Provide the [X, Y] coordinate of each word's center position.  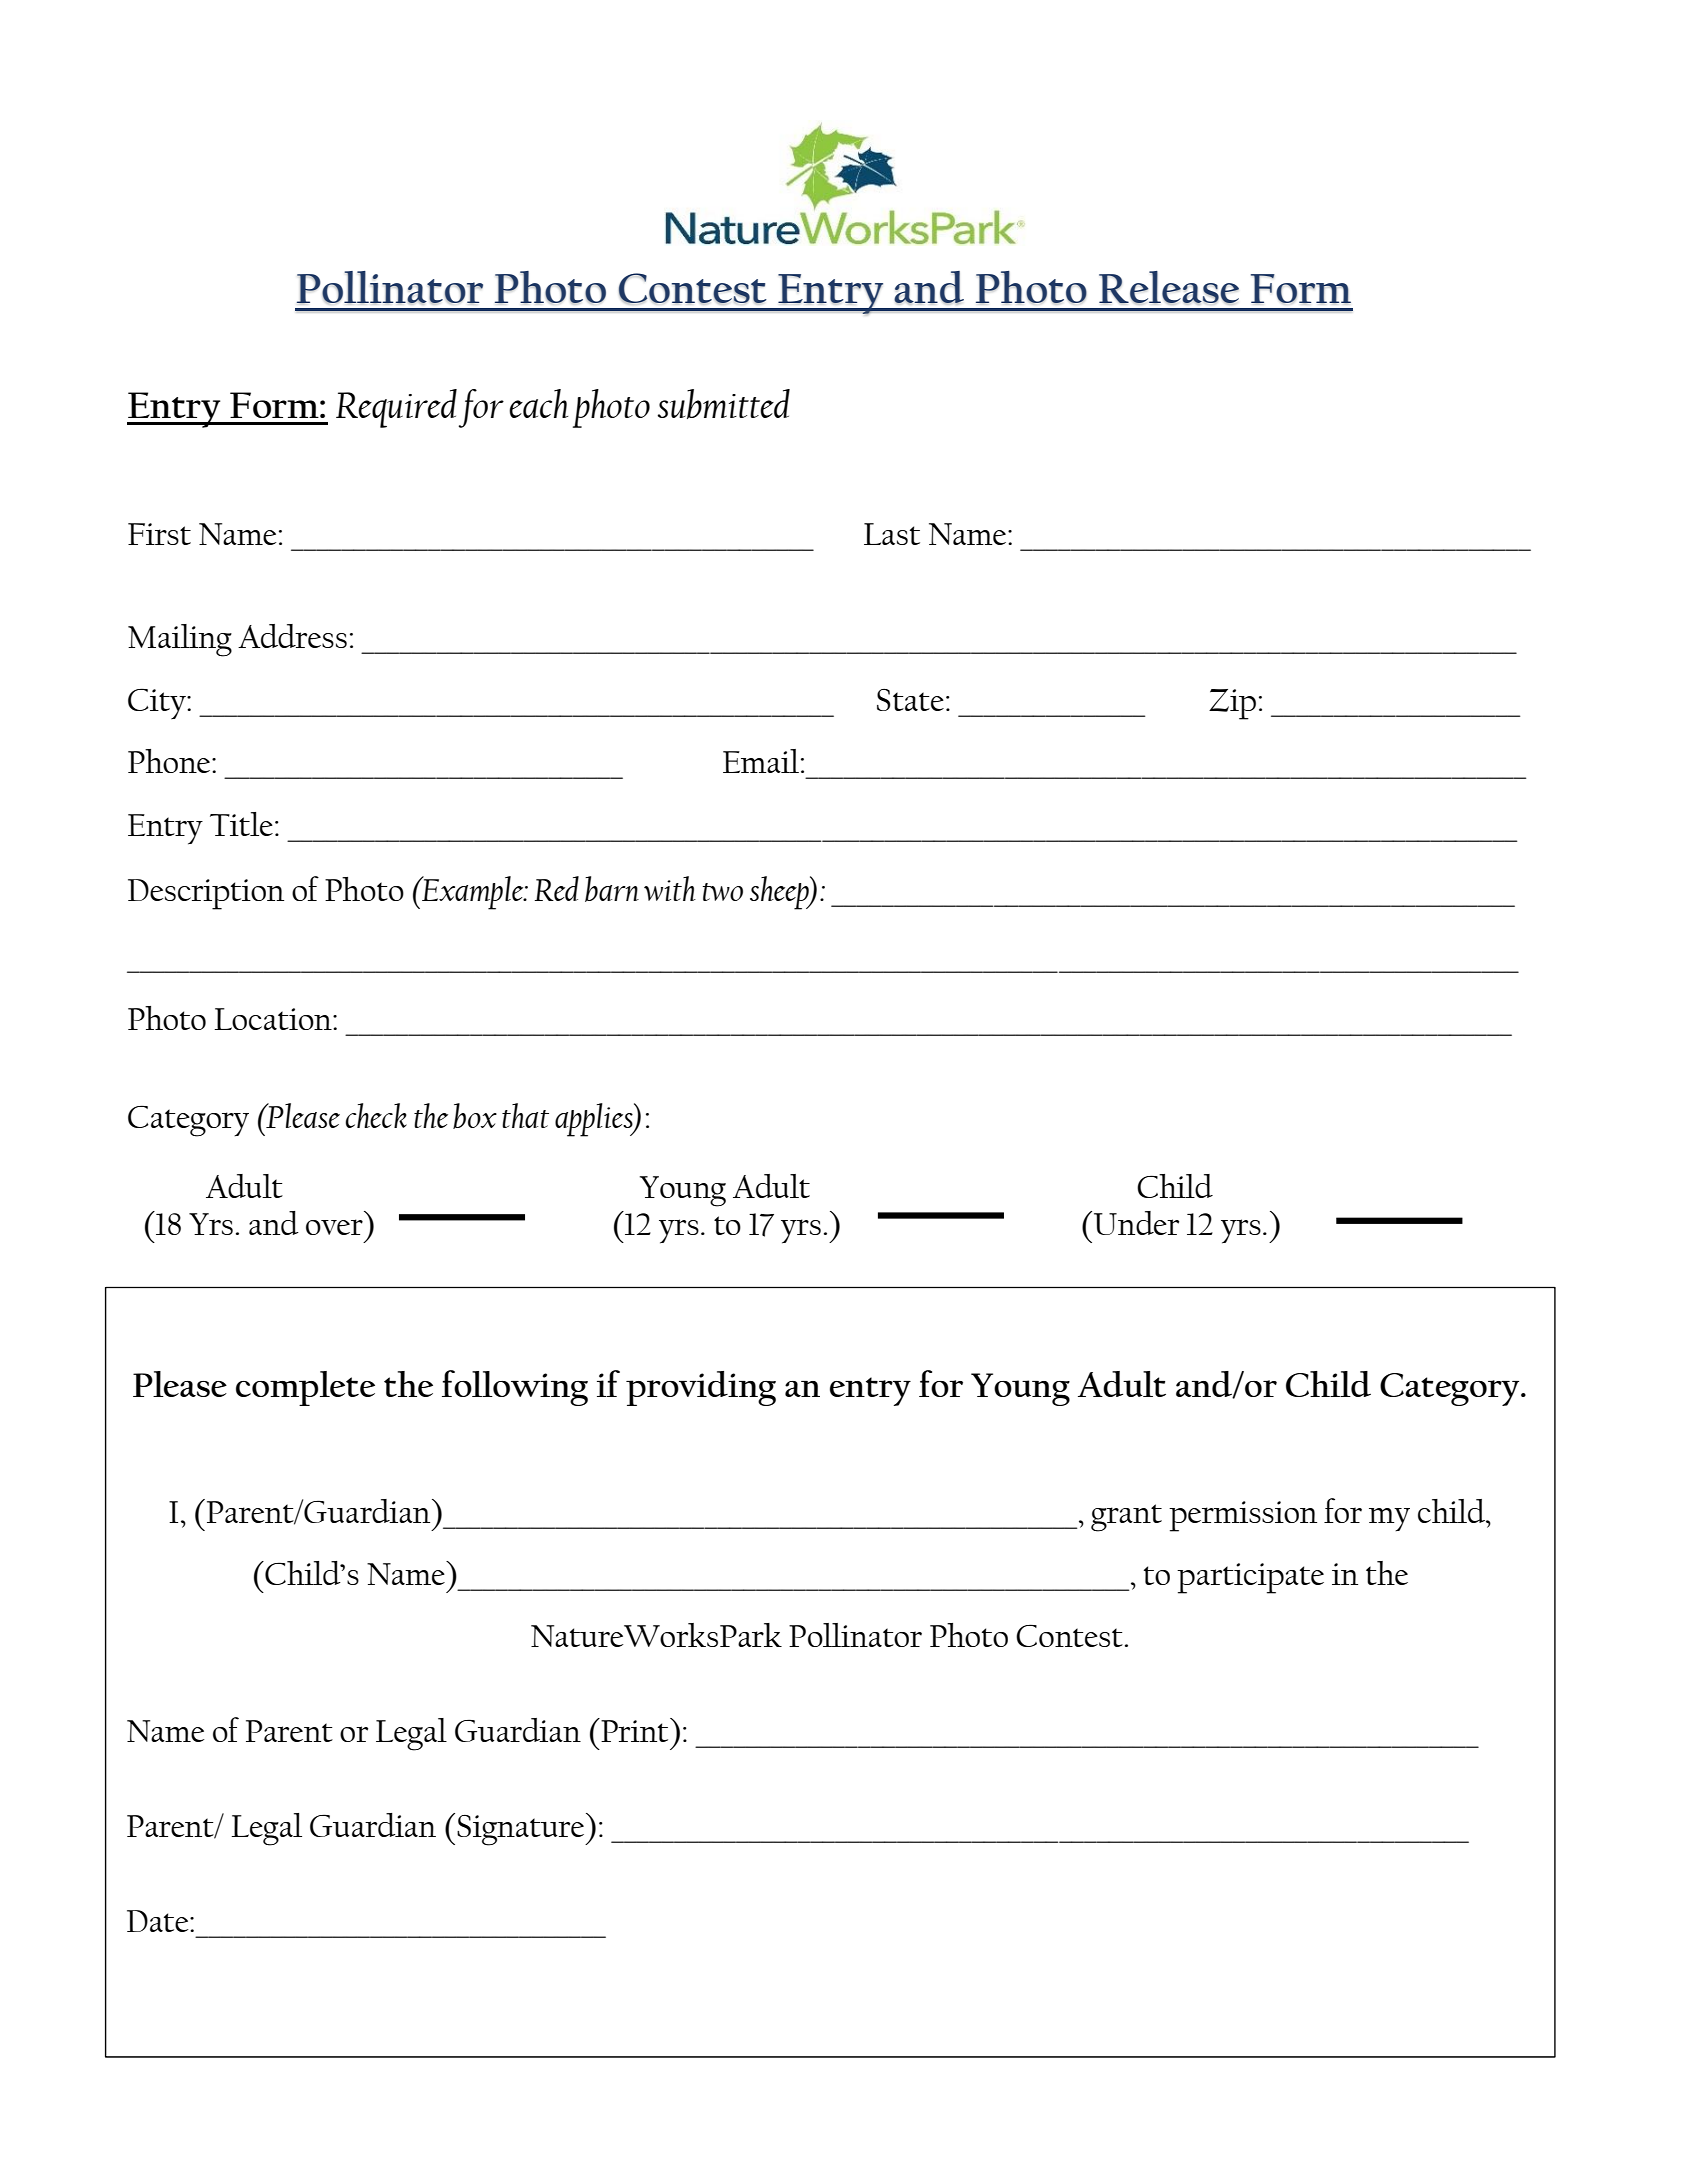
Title [241, 824]
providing [701, 1388]
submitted [723, 404]
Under [1136, 1223]
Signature [522, 1829]
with [670, 888]
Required [396, 408]
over [334, 1227]
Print [635, 1730]
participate [1250, 1578]
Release [1169, 287]
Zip [1232, 704]
